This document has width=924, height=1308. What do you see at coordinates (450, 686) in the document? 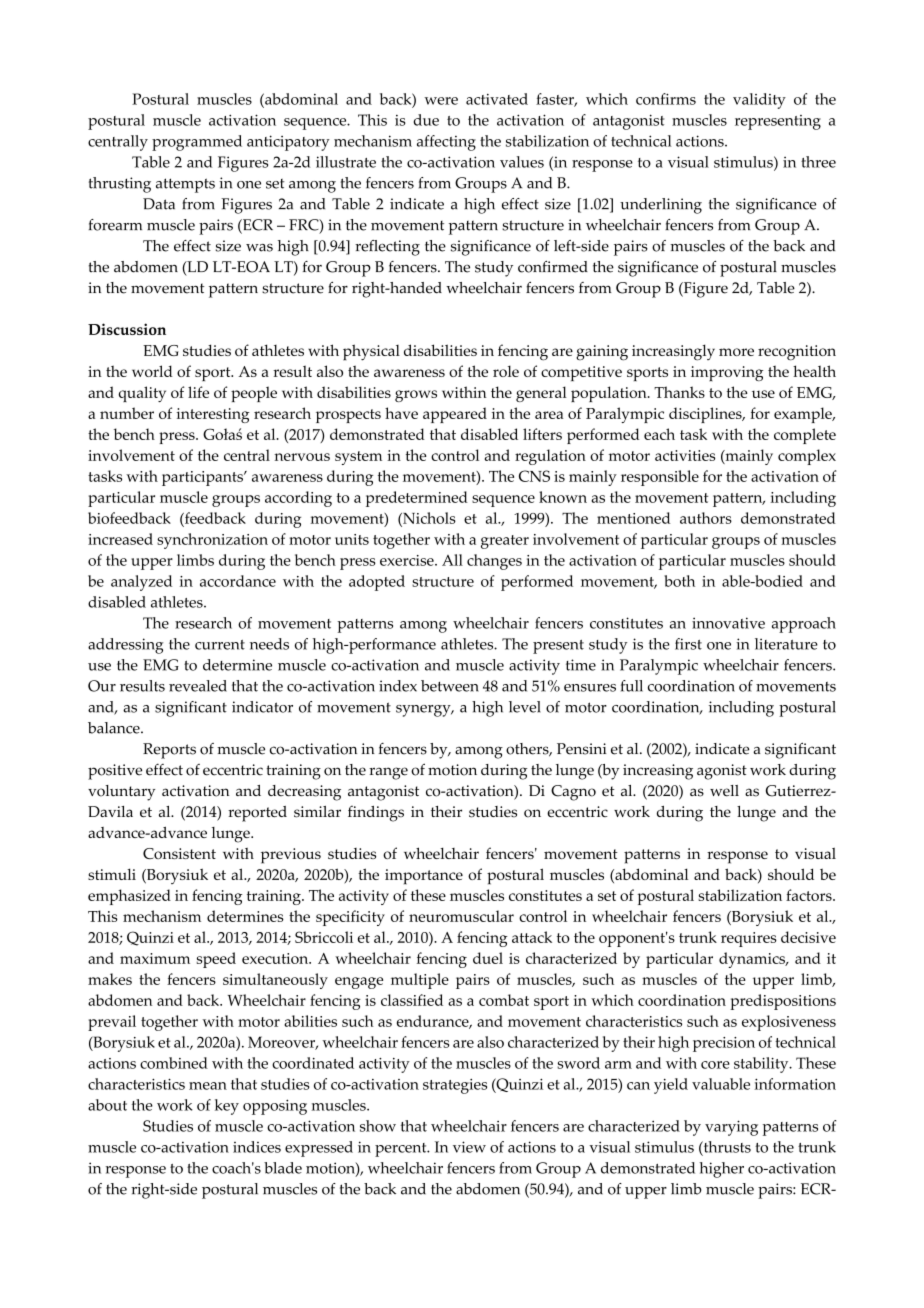
I see `between` at bounding box center [450, 686].
